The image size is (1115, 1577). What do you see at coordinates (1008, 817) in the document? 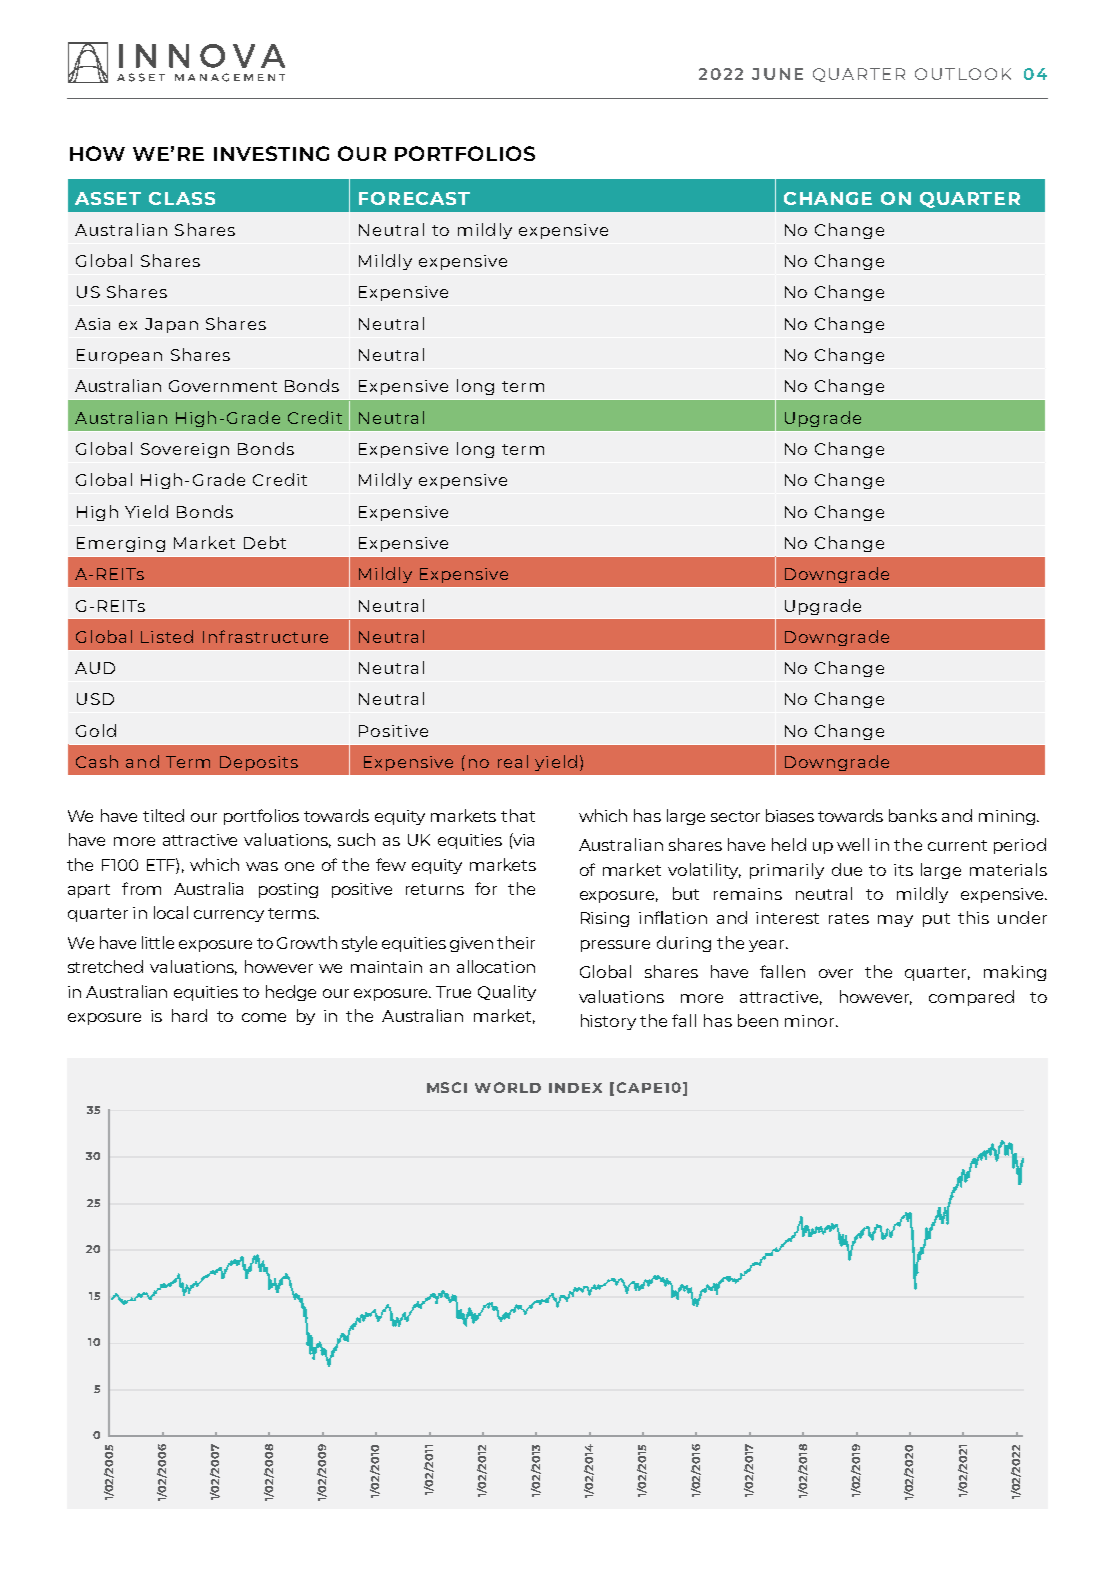
I see `mining` at bounding box center [1008, 817].
